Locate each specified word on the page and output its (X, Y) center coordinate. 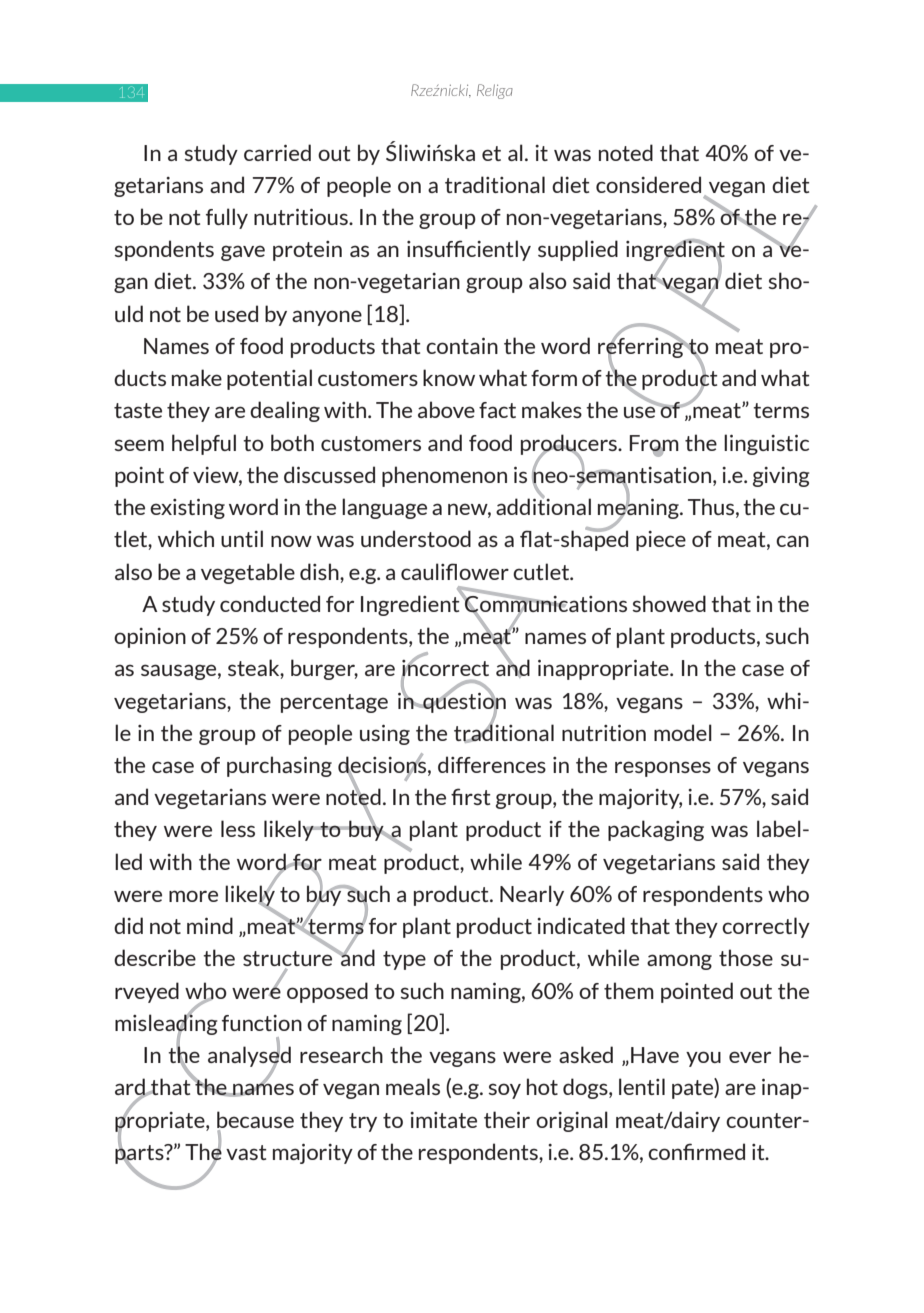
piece (661, 541)
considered (648, 184)
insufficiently (469, 250)
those (746, 957)
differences (492, 764)
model (683, 732)
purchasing (279, 766)
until (242, 538)
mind (210, 925)
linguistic (766, 444)
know (449, 377)
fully (227, 218)
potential (269, 379)
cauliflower (455, 571)
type (404, 960)
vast (246, 1152)
